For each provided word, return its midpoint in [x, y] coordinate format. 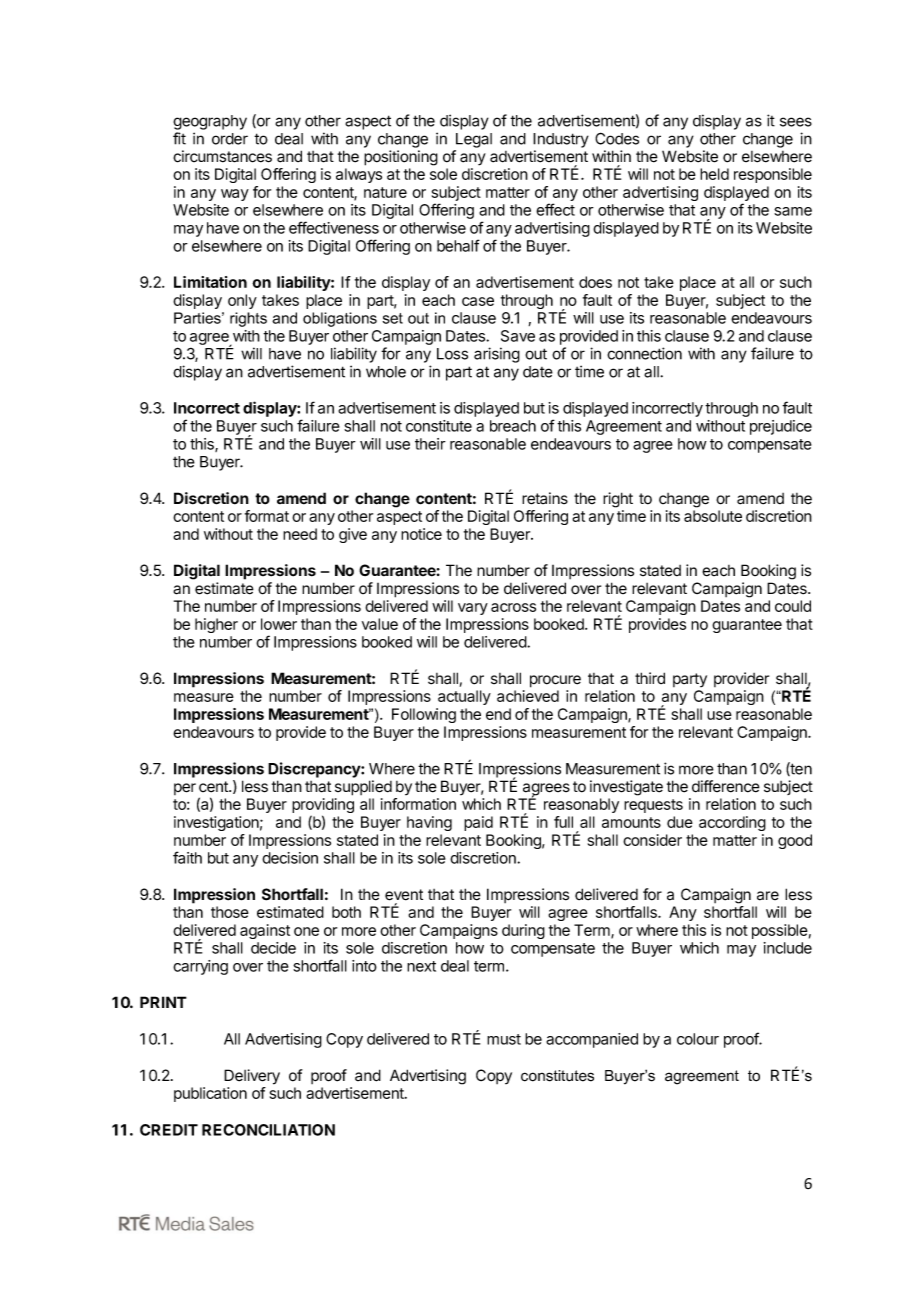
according [732, 823]
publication [210, 1094]
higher [216, 625]
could [793, 606]
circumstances [222, 156]
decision [290, 858]
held [714, 174]
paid [478, 823]
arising [497, 355]
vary [473, 609]
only [242, 301]
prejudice [781, 427]
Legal [474, 140]
